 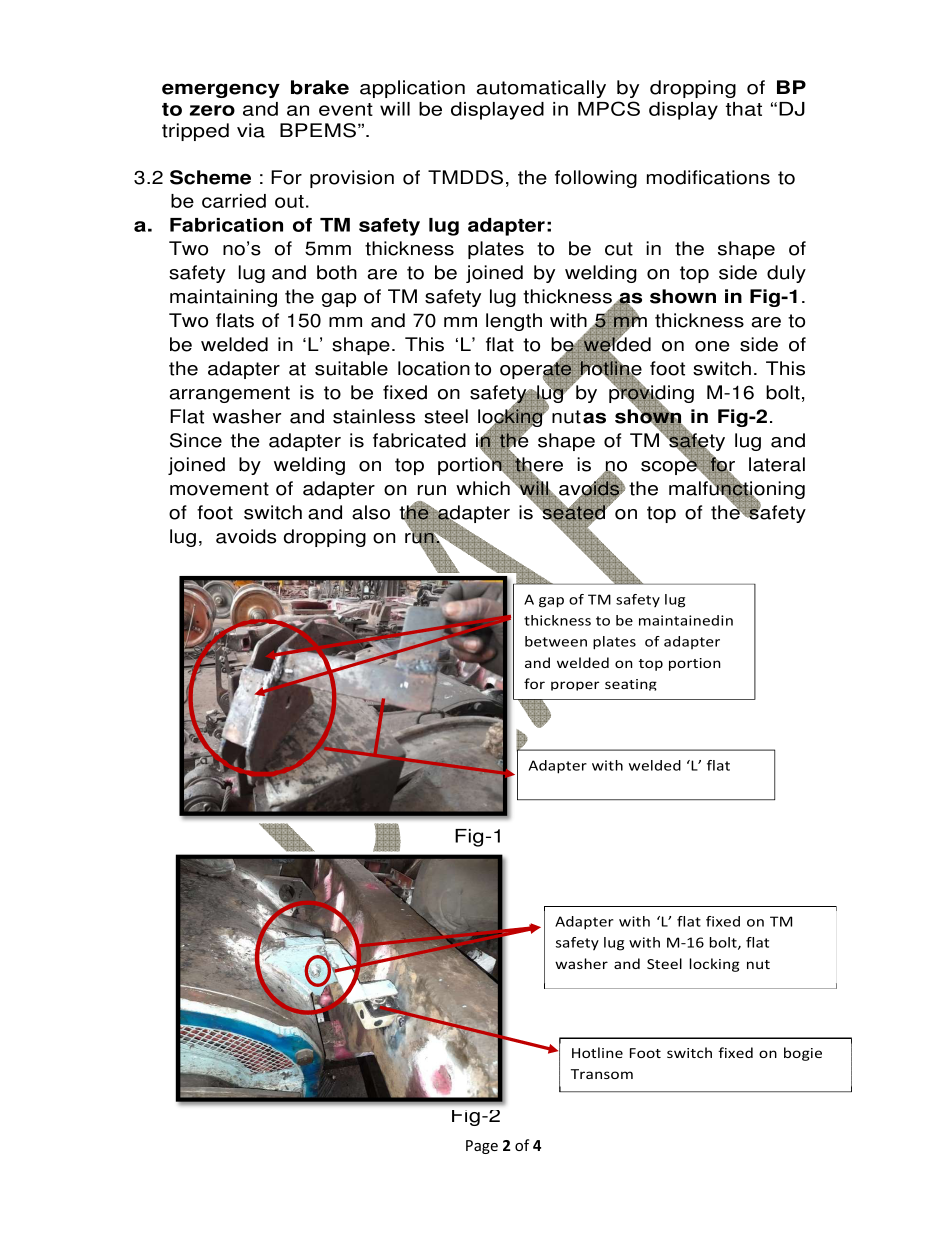 I want to click on via, so click(x=251, y=130).
